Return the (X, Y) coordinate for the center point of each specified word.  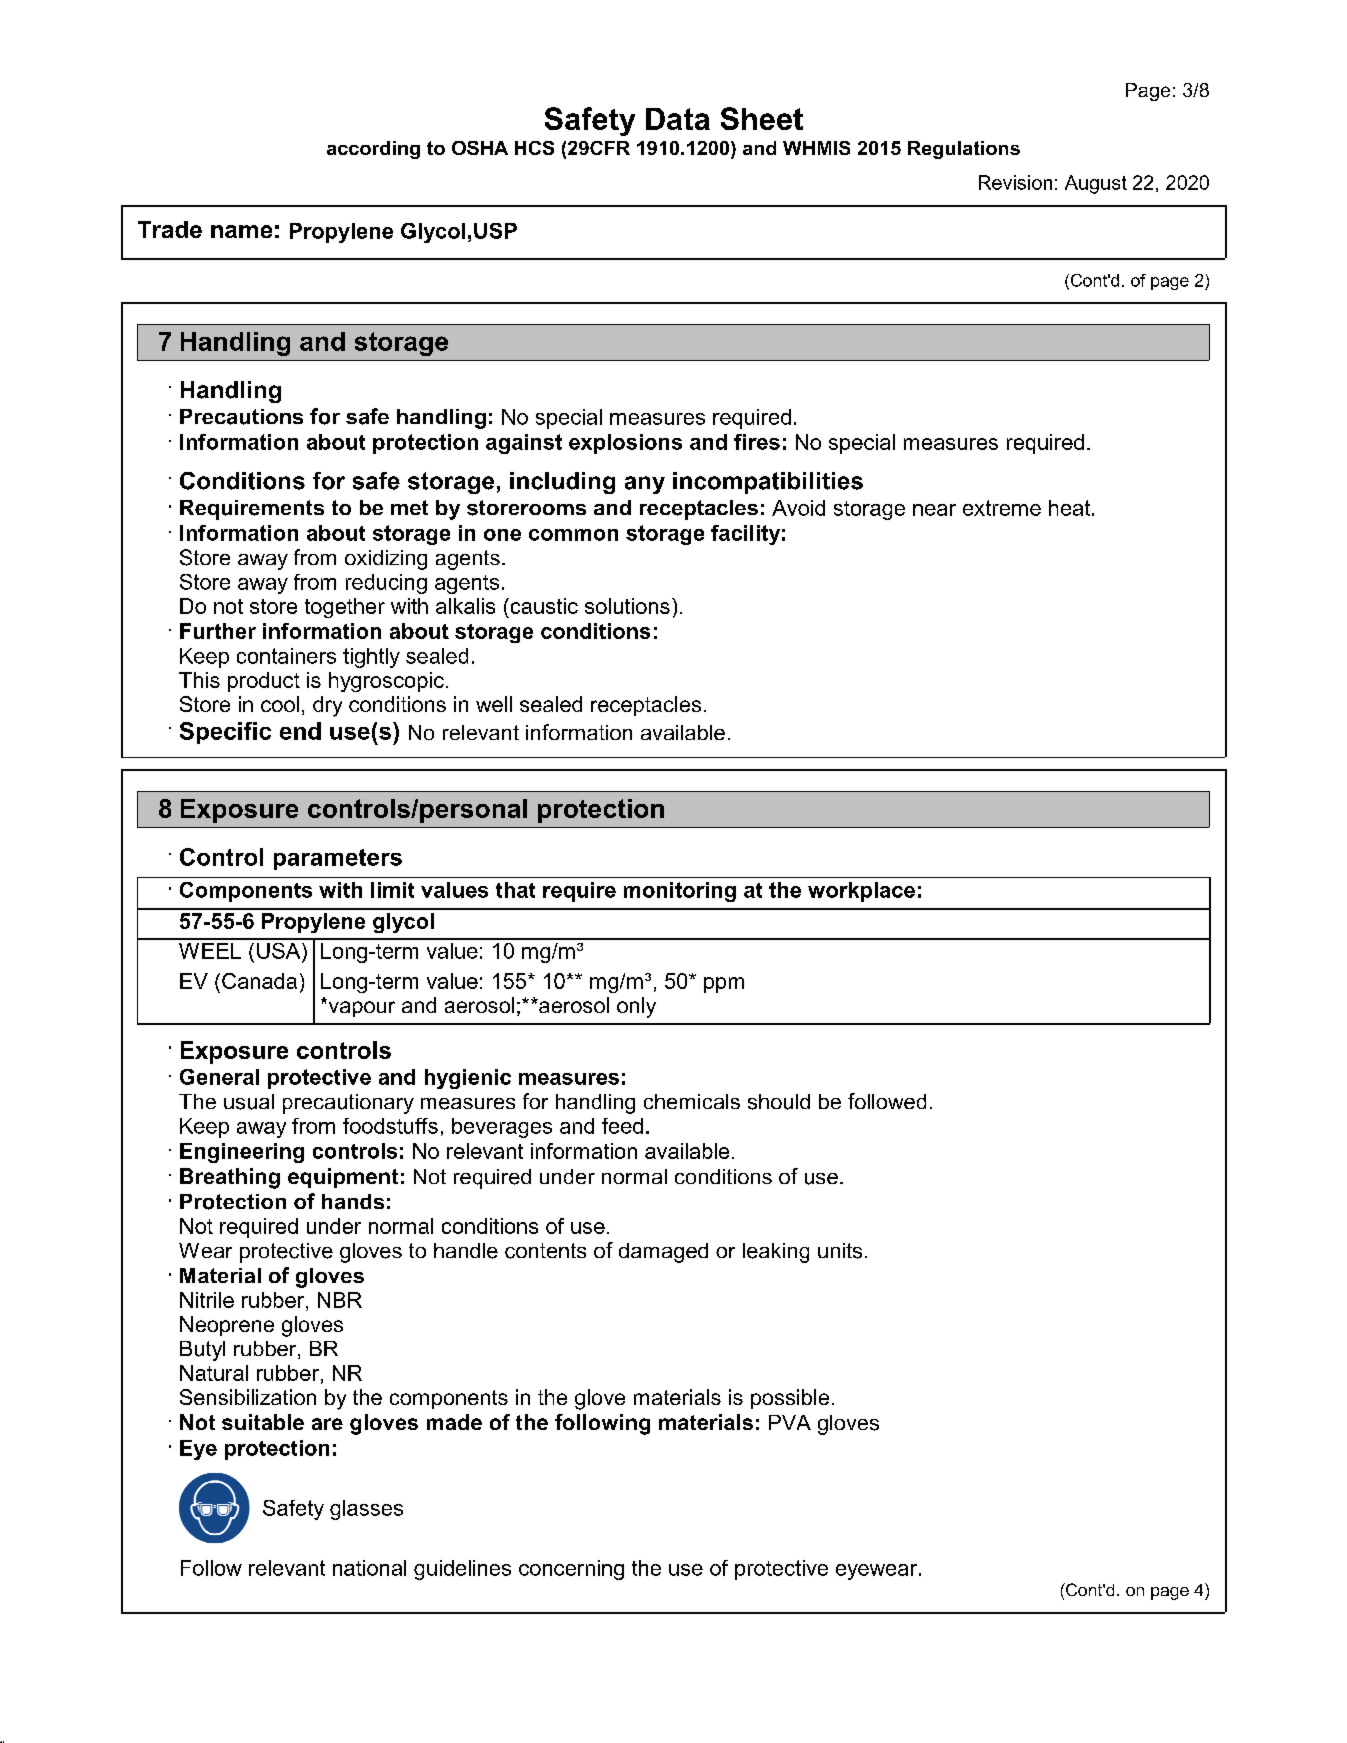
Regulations (964, 150)
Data (678, 119)
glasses (366, 1510)
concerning (571, 1570)
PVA (790, 1422)
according (373, 150)
